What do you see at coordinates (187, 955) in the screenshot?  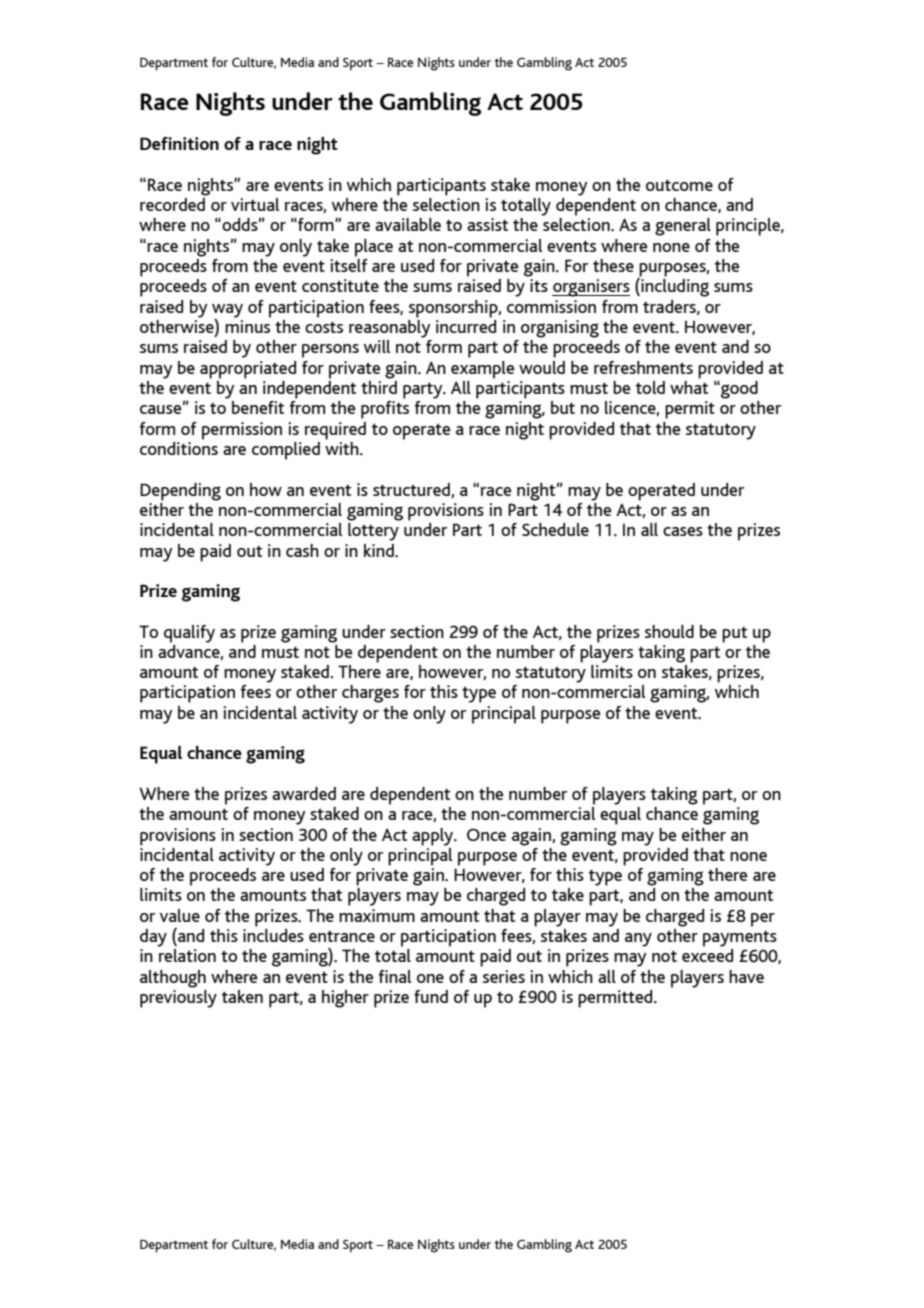 I see `relation` at bounding box center [187, 955].
